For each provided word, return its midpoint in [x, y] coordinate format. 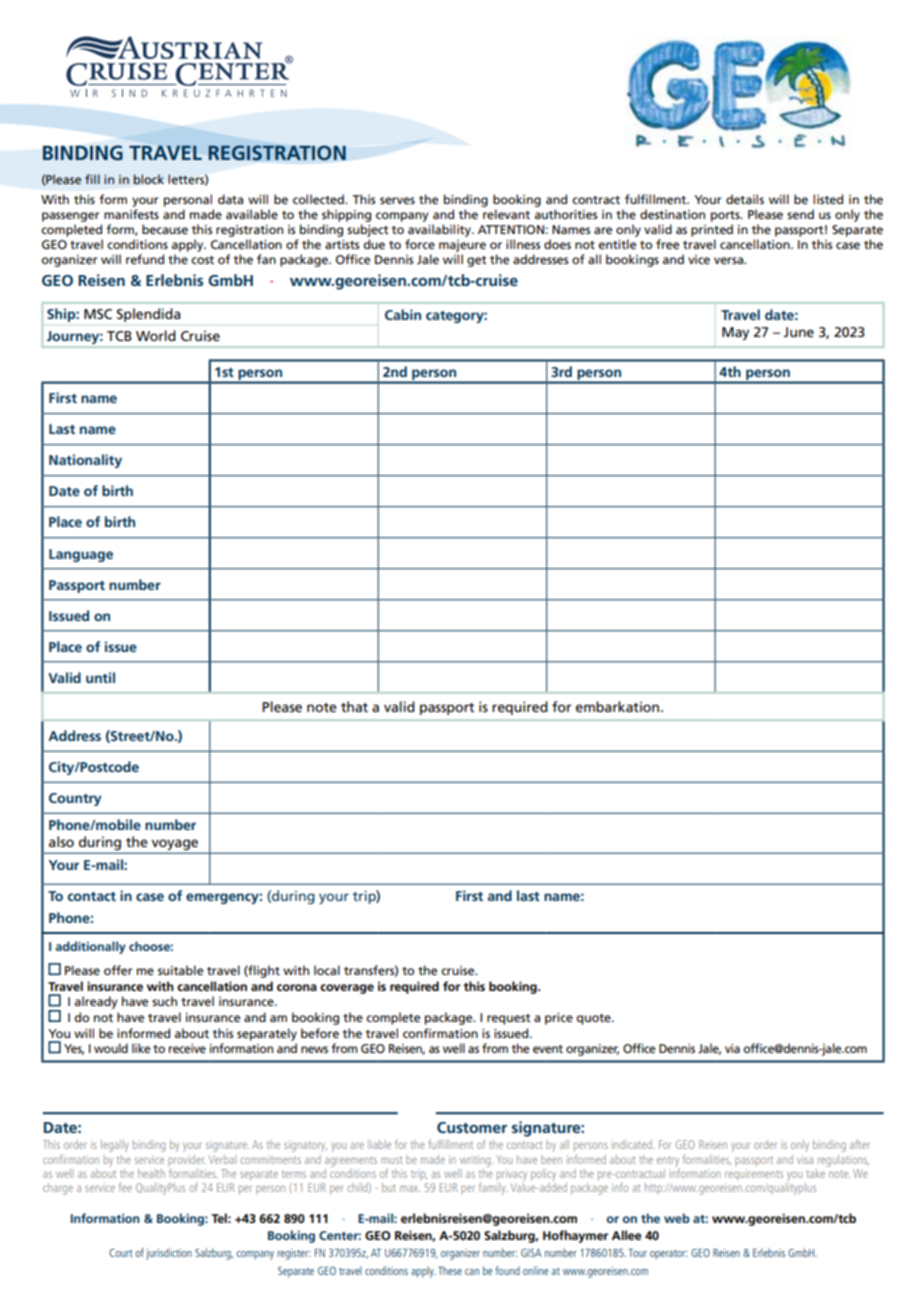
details [745, 199]
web [677, 1218]
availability [440, 232]
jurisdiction [169, 1254]
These [450, 1270]
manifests [131, 214]
